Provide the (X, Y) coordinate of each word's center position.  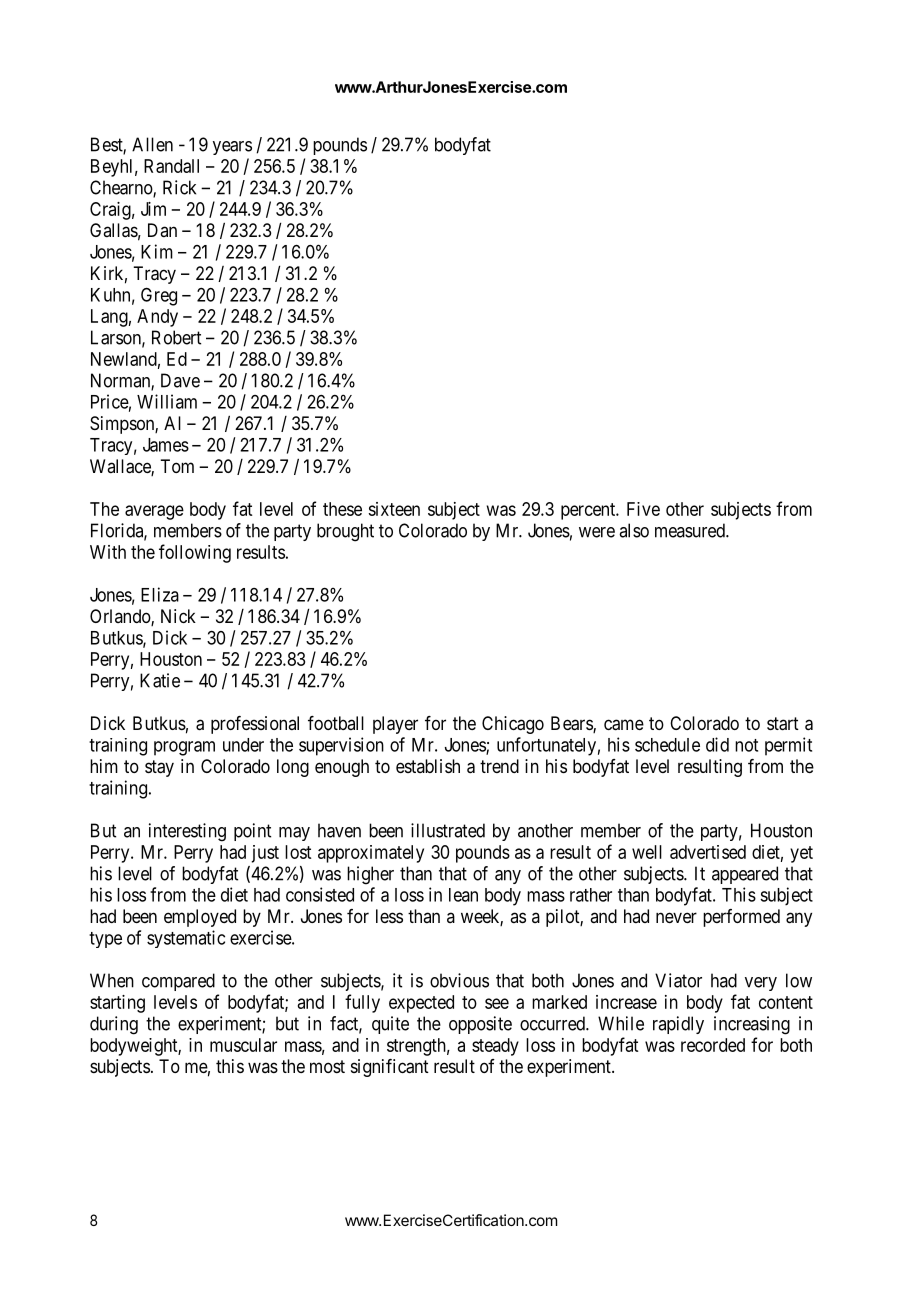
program (184, 748)
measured (691, 530)
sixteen (394, 509)
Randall (171, 166)
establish (428, 766)
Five (643, 509)
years (232, 148)
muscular (243, 1045)
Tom (177, 466)
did (717, 744)
